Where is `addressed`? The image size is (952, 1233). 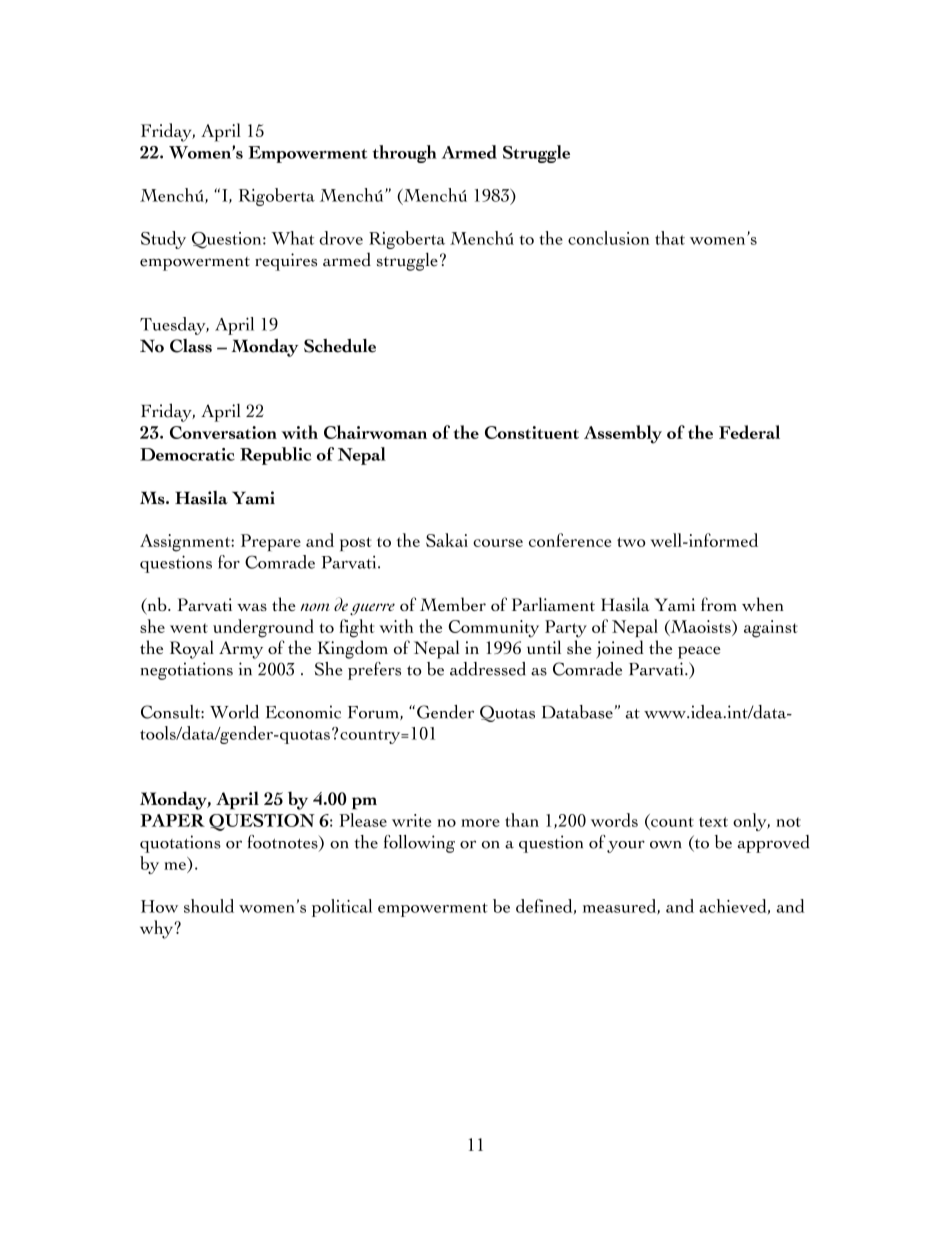
addressed is located at coordinates (488, 669).
